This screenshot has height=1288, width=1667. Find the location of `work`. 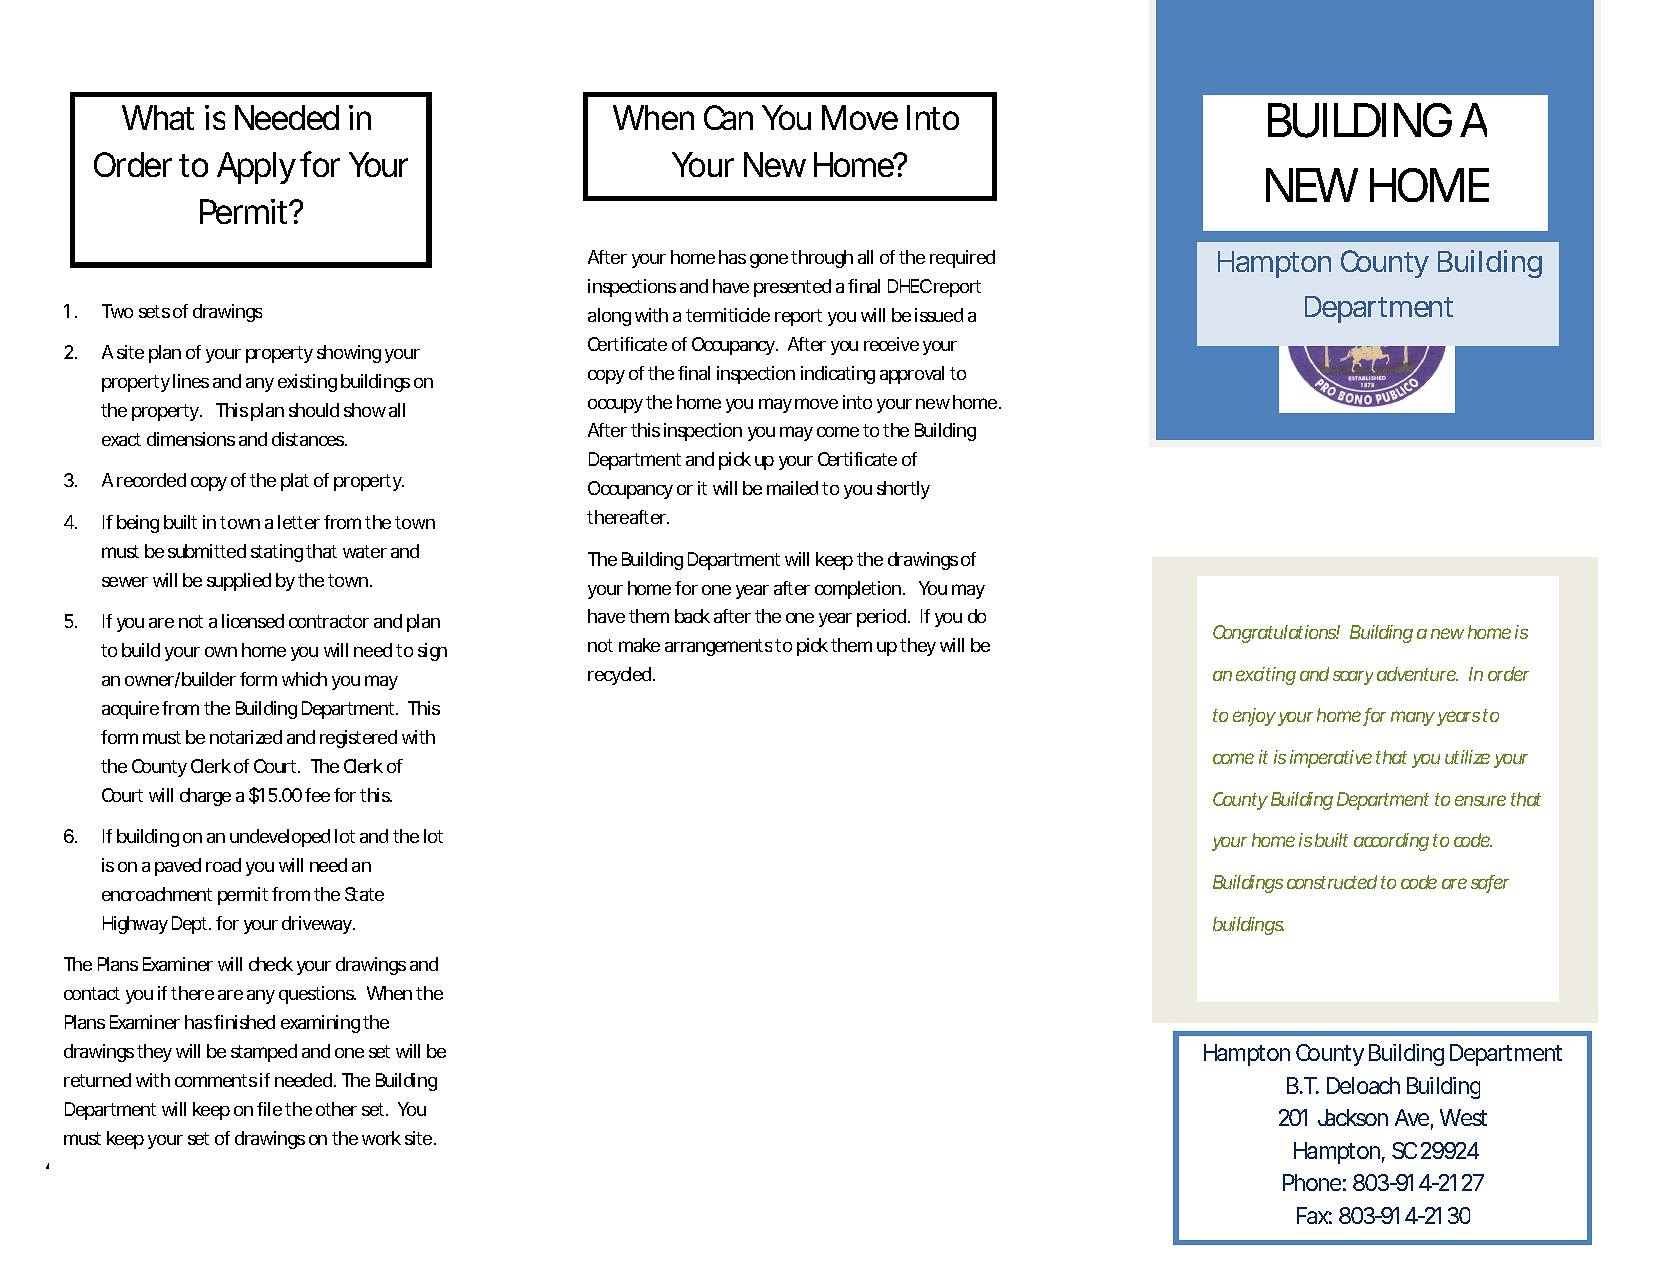

work is located at coordinates (381, 1138).
